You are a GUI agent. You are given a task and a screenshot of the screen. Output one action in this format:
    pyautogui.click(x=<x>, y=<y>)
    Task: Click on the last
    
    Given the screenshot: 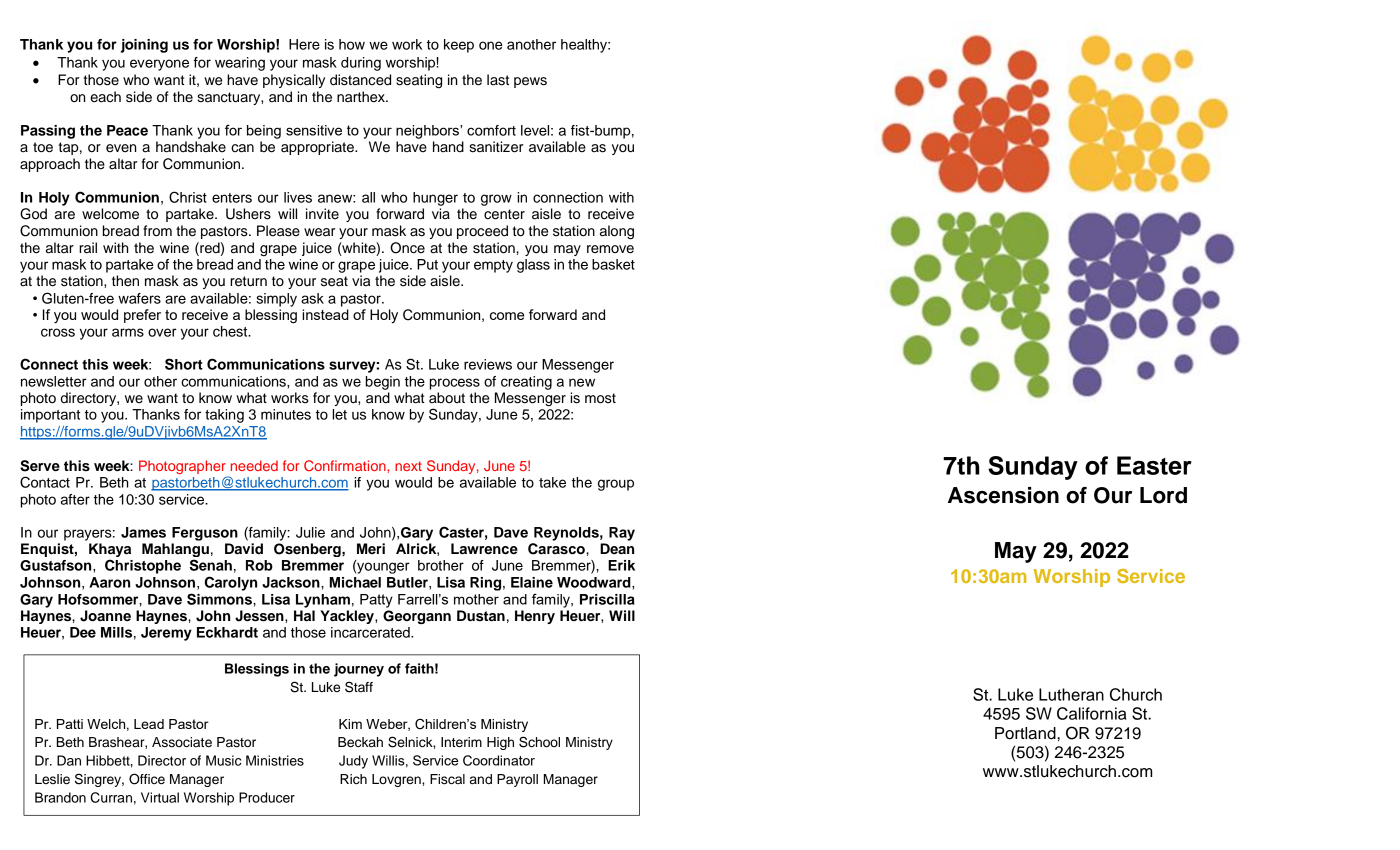 What is the action you would take?
    pyautogui.click(x=498, y=80)
